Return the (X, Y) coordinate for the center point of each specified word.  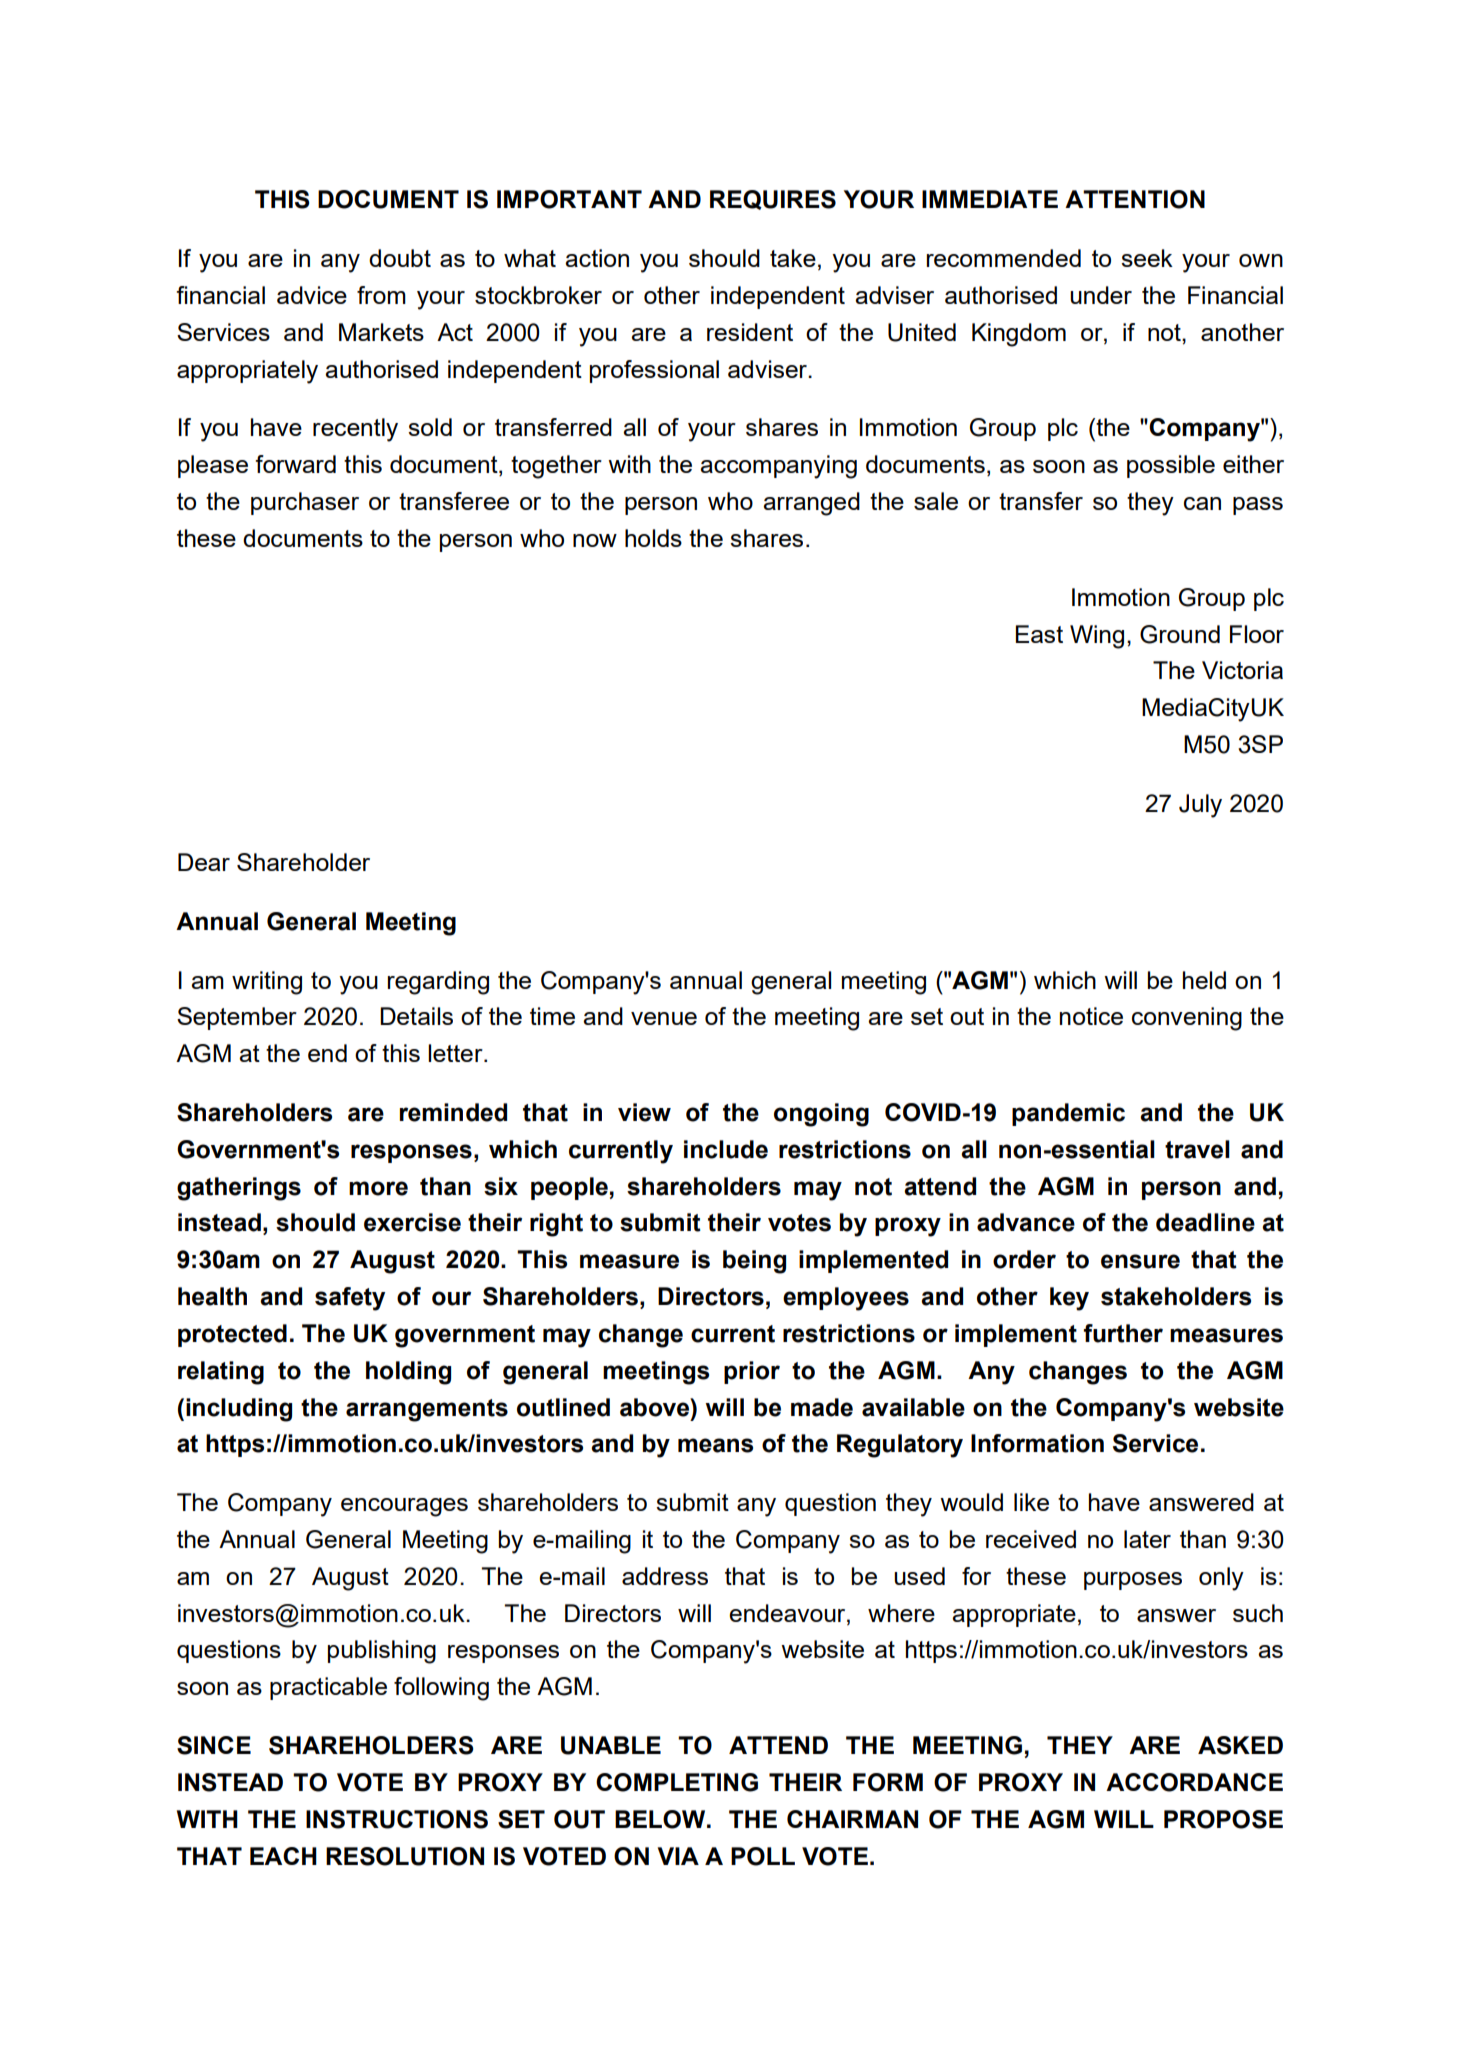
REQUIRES (773, 200)
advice (312, 295)
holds (653, 538)
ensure (1140, 1261)
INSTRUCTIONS (397, 1819)
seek (1147, 258)
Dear (204, 862)
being (754, 1262)
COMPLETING (677, 1782)
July (1200, 806)
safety (350, 1299)
